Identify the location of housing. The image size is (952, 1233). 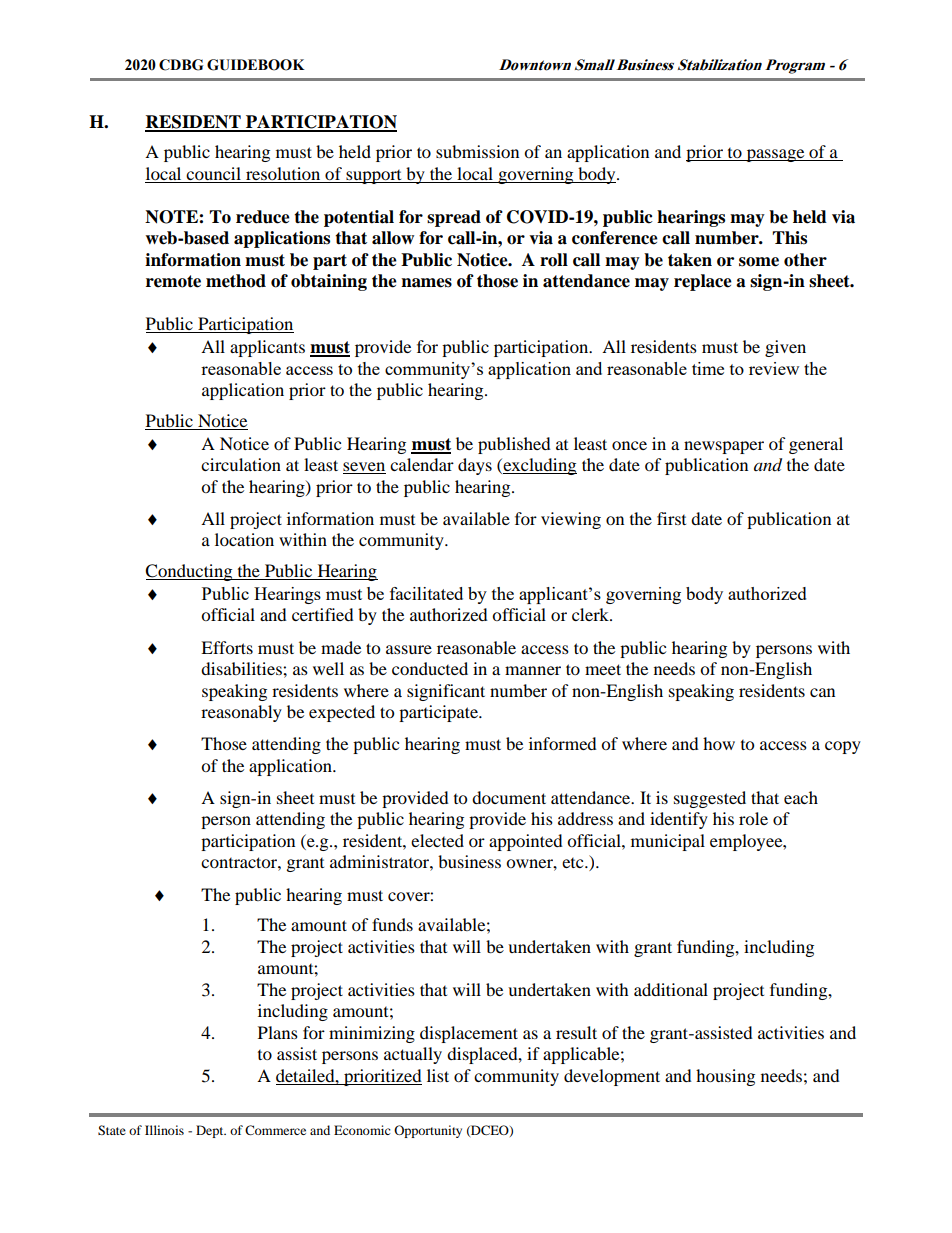
(725, 1077).
